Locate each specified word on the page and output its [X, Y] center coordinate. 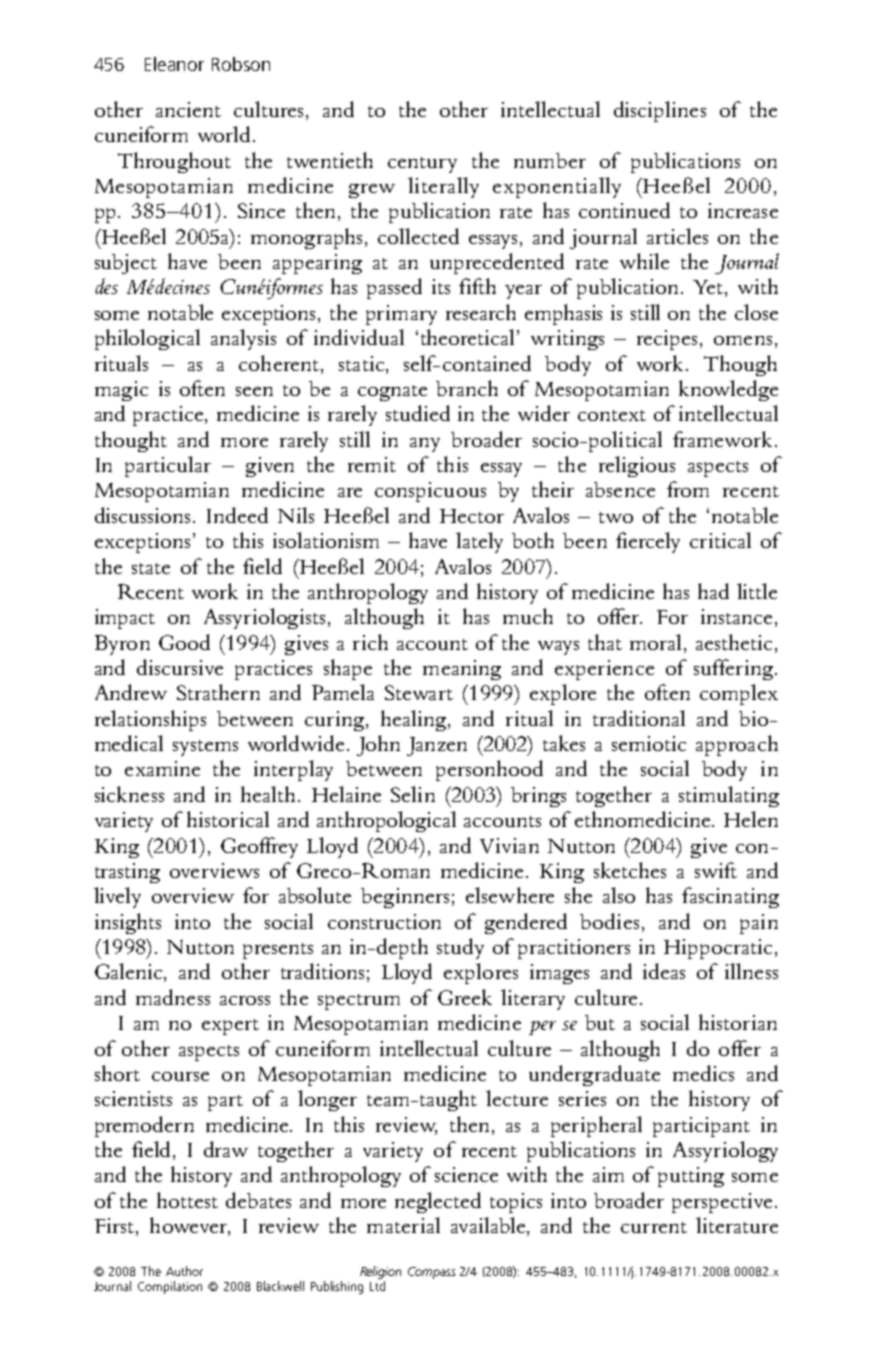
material [403, 1225]
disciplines [660, 111]
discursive [180, 667]
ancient [188, 109]
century [422, 165]
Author [184, 1271]
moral [655, 642]
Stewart [419, 692]
